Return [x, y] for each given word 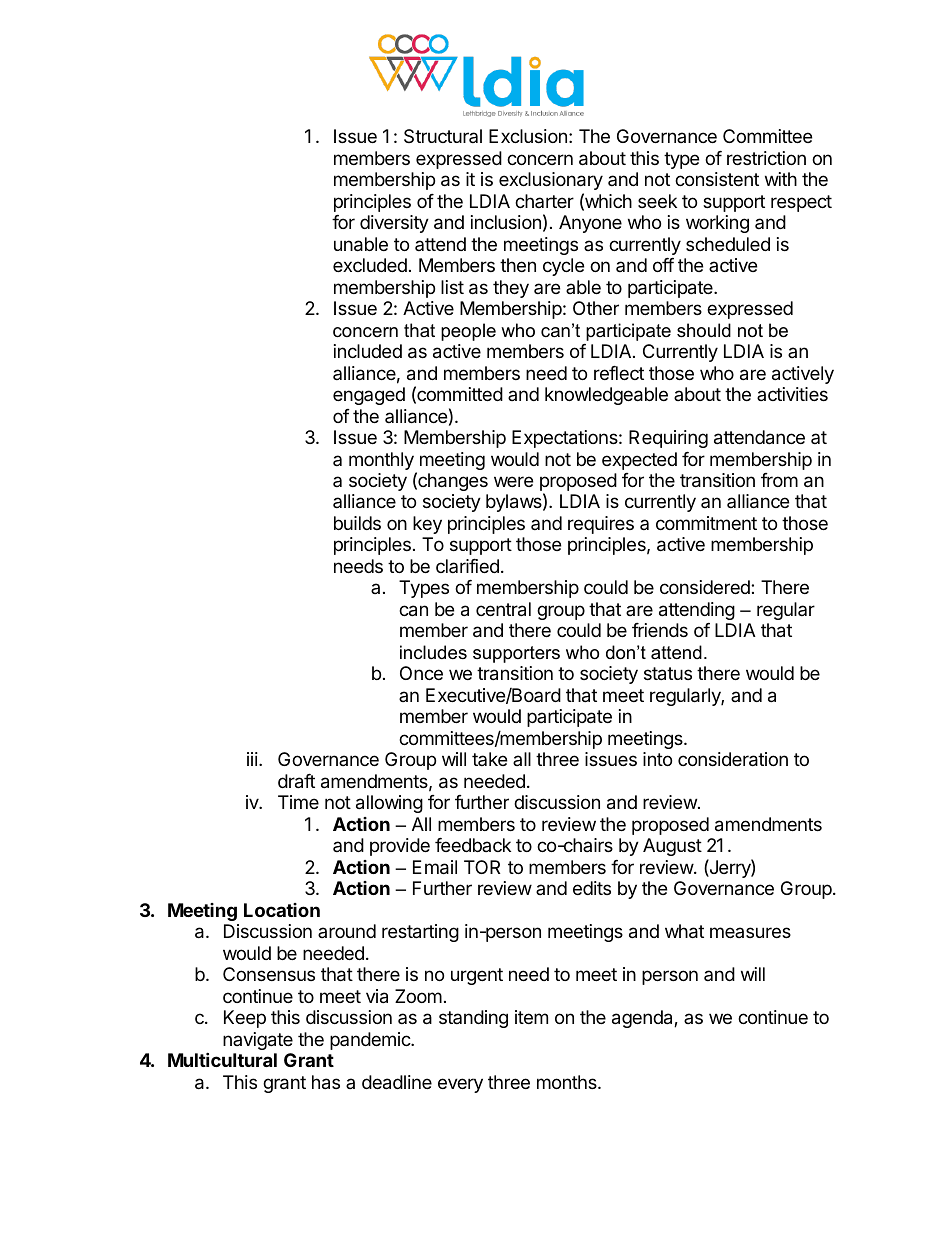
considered [706, 587]
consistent [717, 179]
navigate [258, 1041]
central [503, 609]
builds [357, 523]
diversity [394, 224]
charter [544, 201]
